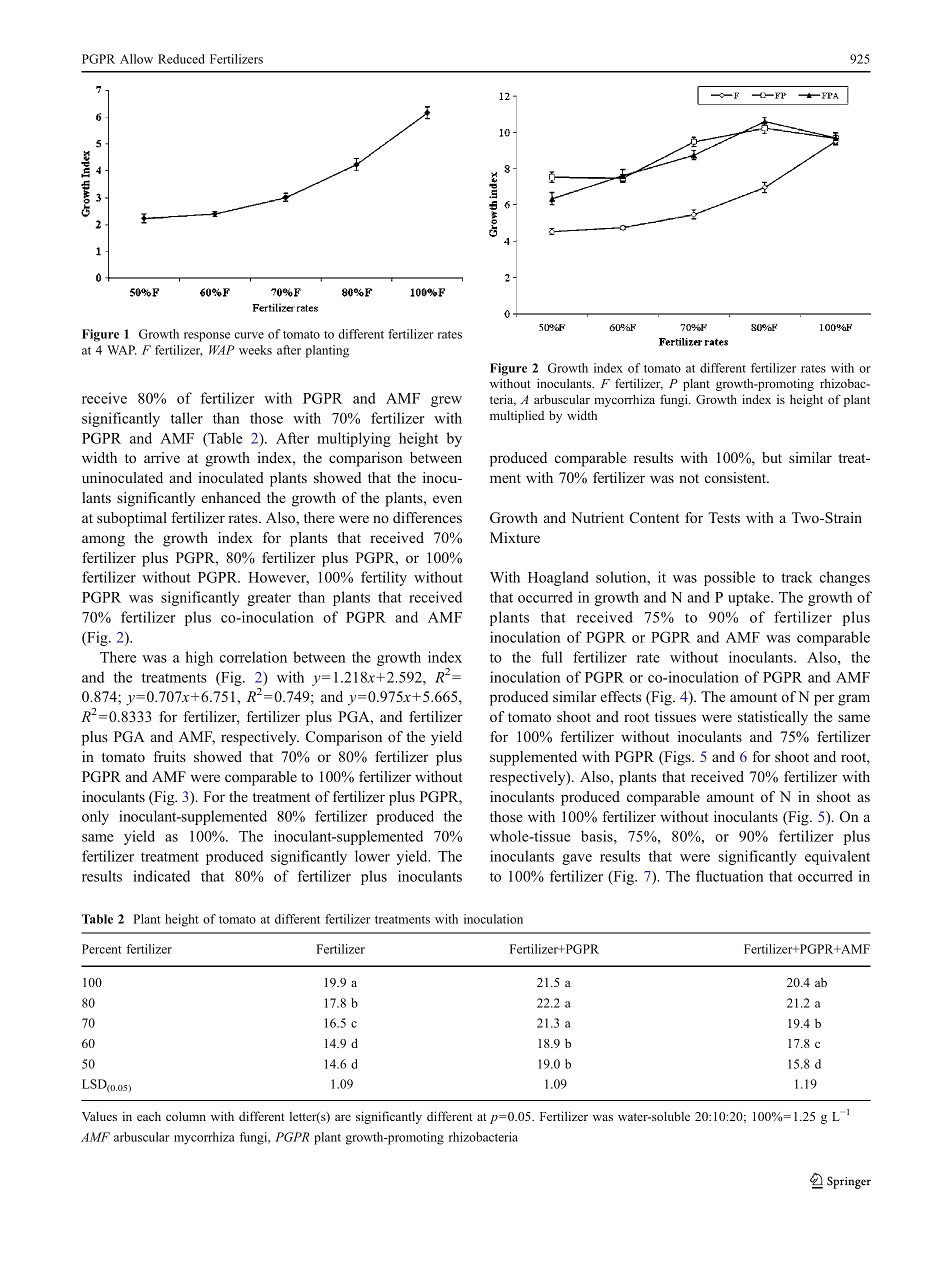  What do you see at coordinates (446, 401) in the screenshot?
I see `grew` at bounding box center [446, 401].
